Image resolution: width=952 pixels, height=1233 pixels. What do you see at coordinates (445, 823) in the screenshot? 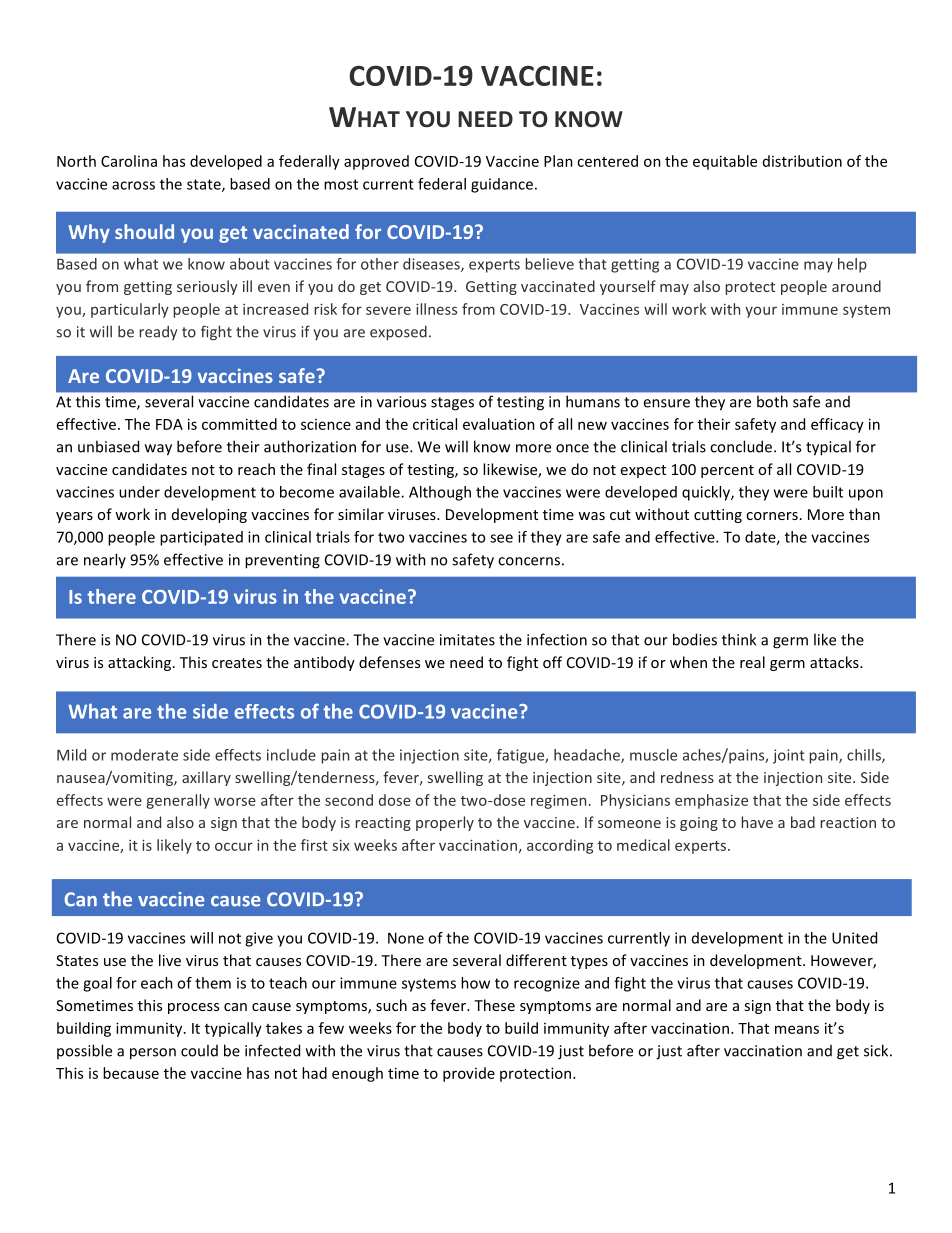
I see `properly` at bounding box center [445, 823].
